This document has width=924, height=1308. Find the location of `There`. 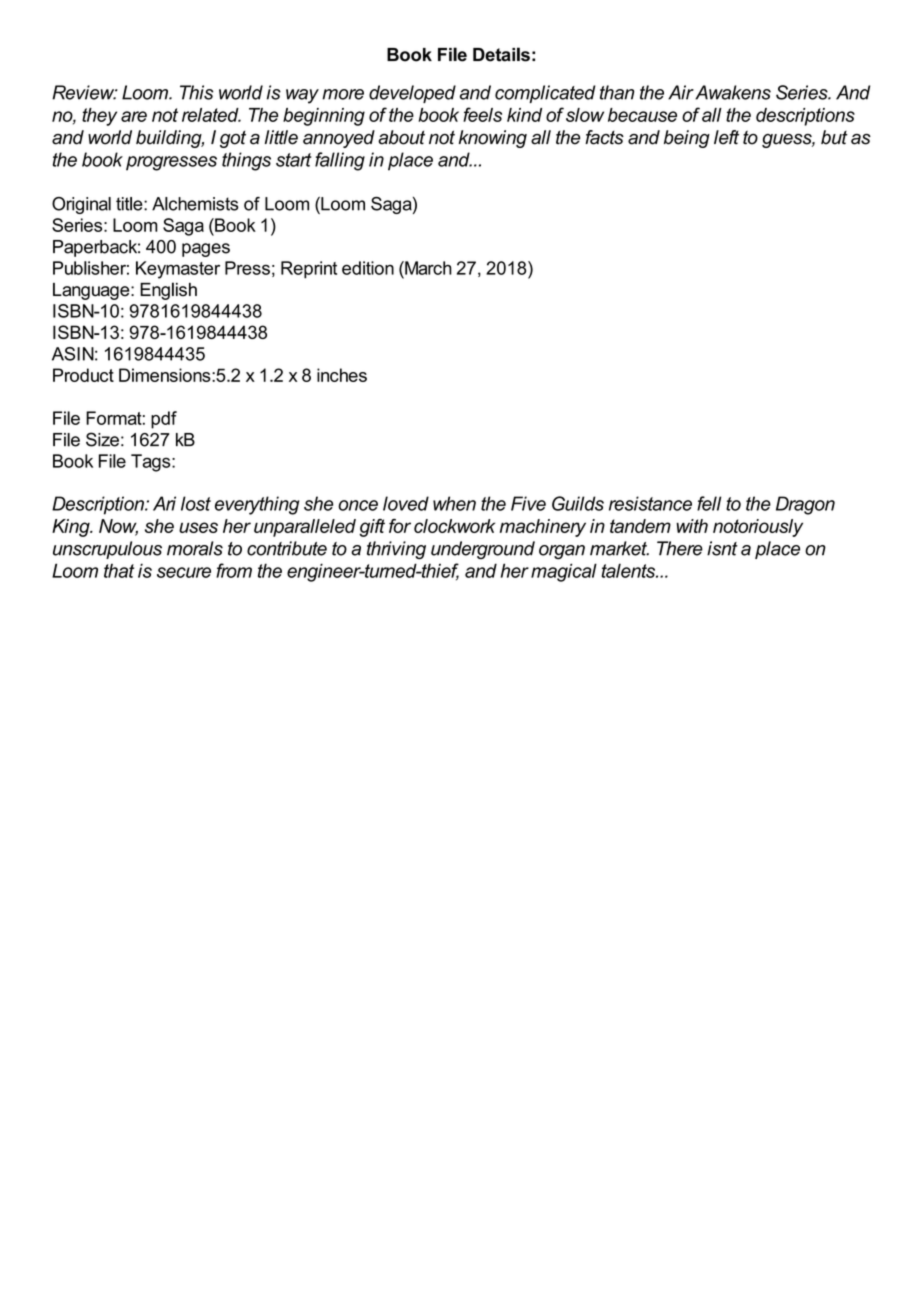

There is located at coordinates (680, 548).
